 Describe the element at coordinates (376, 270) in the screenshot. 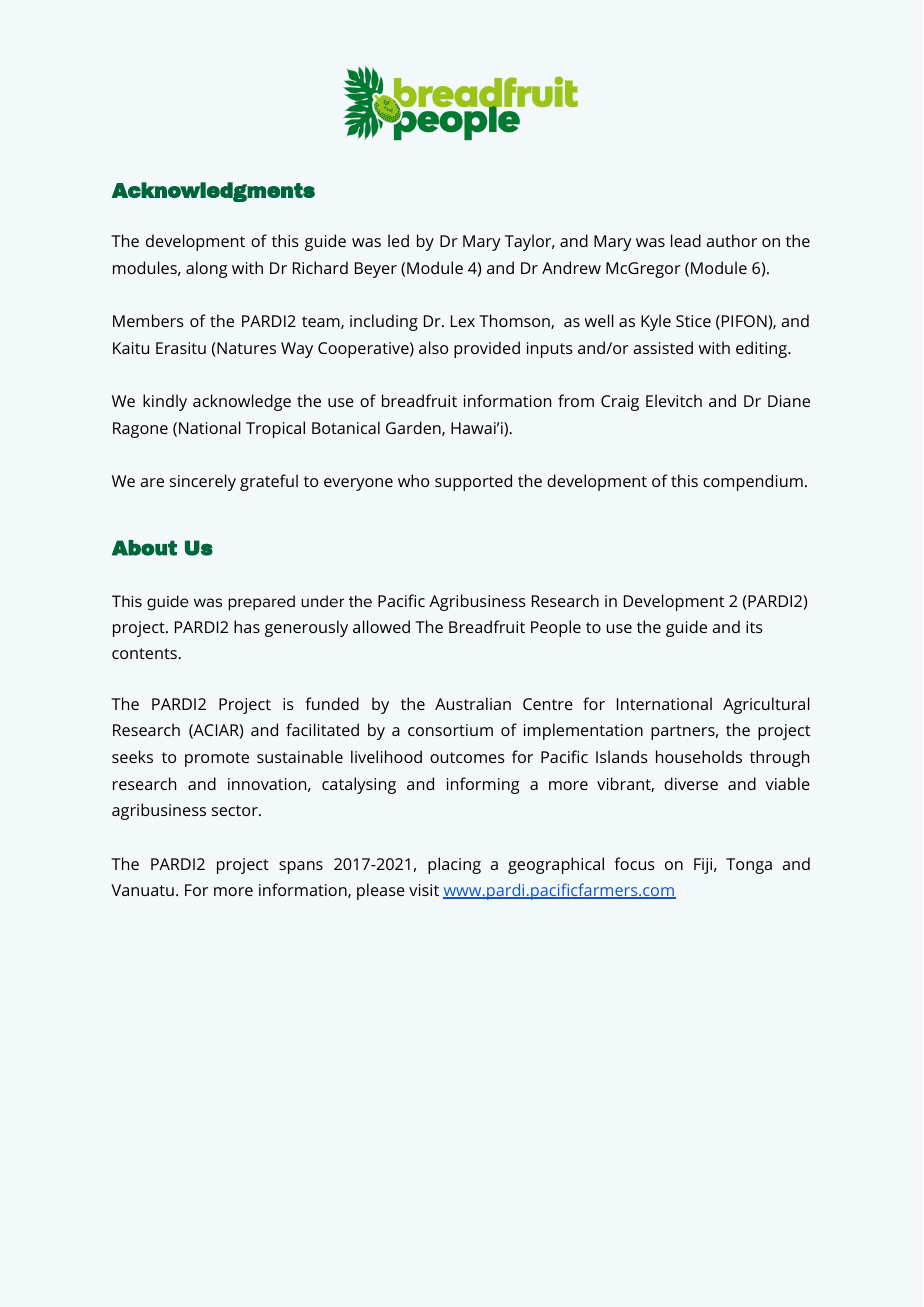

I see `Beyer` at that location.
